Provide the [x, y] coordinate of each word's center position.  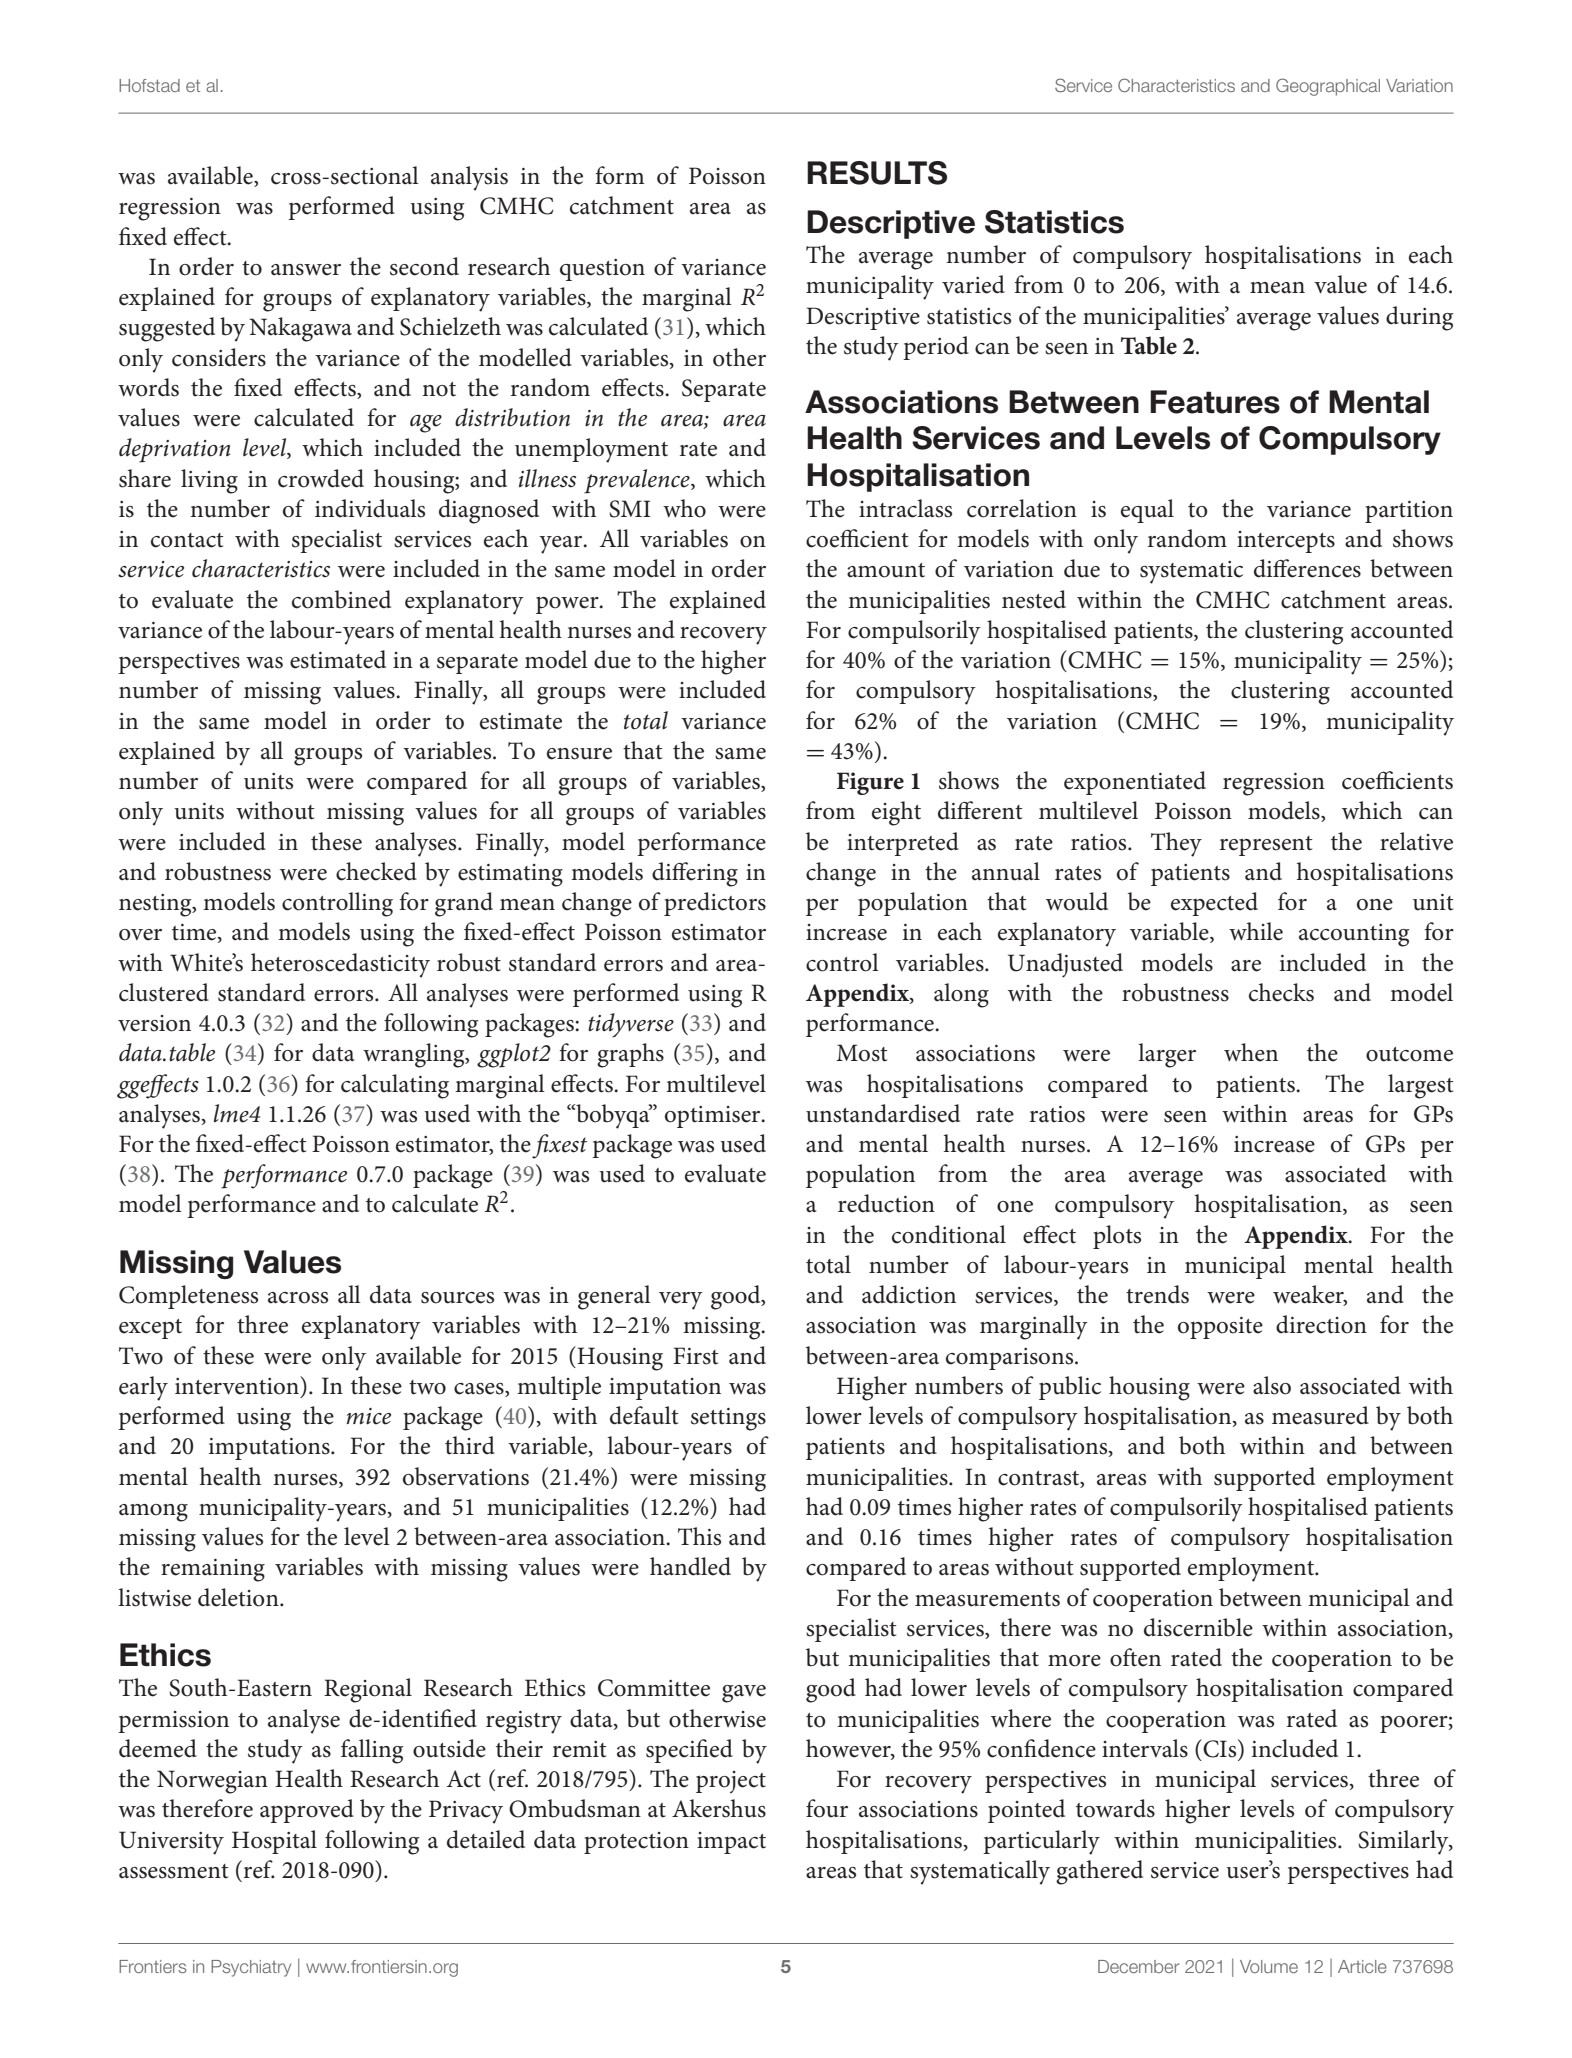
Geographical [1328, 87]
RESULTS [877, 173]
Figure [870, 783]
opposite [1220, 1328]
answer [306, 270]
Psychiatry [251, 1968]
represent [1266, 846]
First [696, 1356]
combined [341, 599]
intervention [238, 1385]
